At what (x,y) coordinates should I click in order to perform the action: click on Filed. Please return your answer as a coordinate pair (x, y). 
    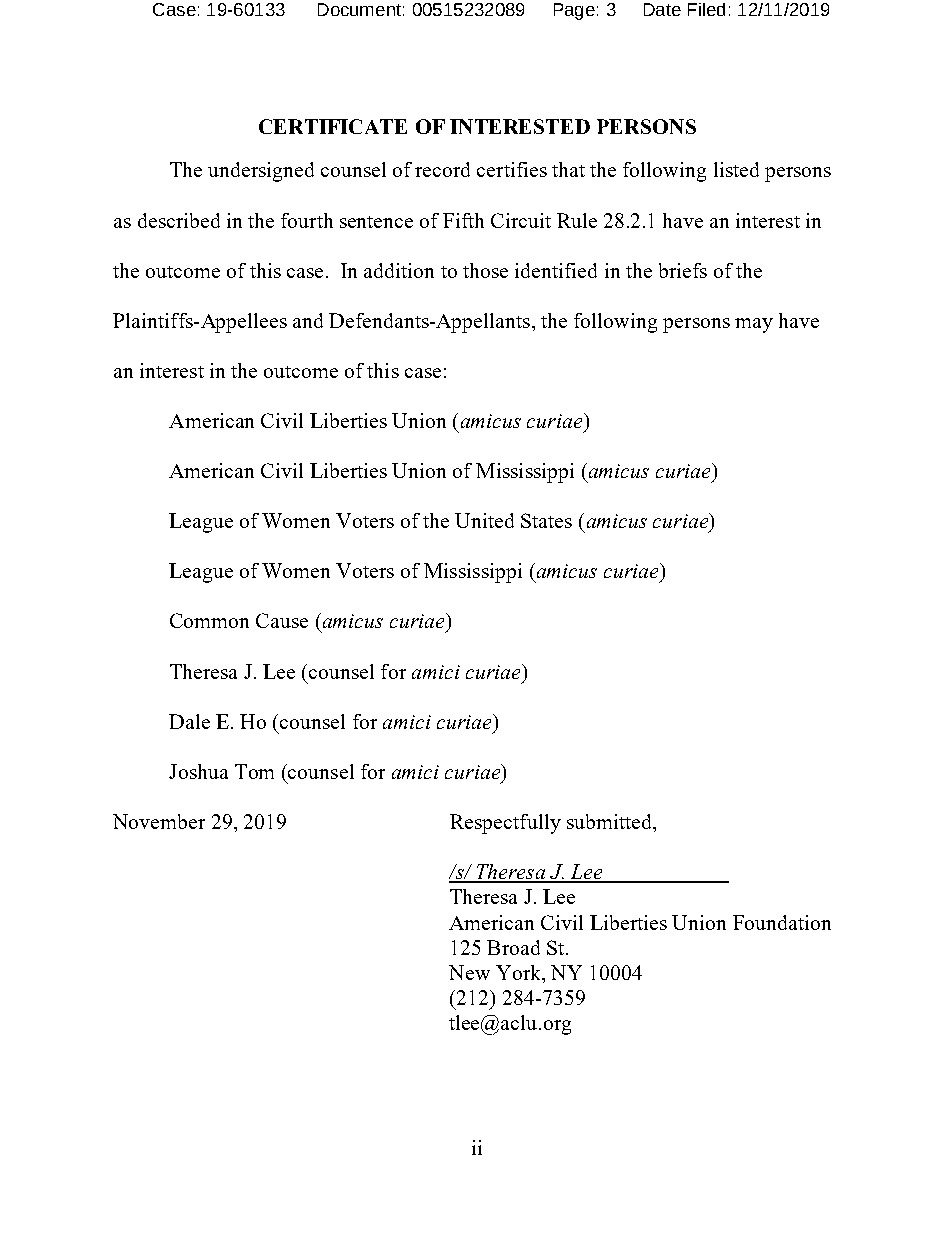
    Looking at the image, I should click on (706, 9).
